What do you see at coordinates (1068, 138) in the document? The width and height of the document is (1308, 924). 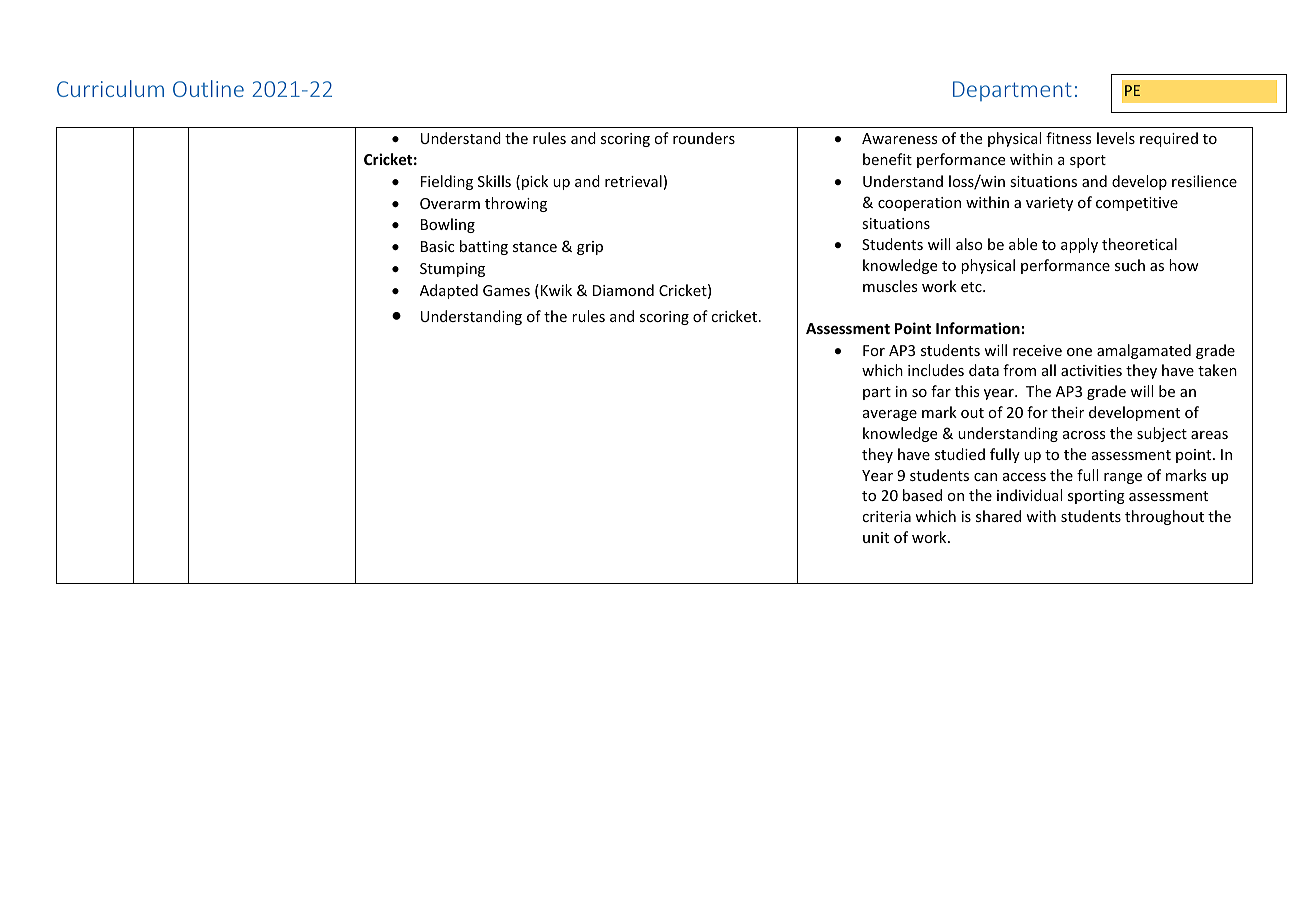 I see `fitness` at bounding box center [1068, 138].
